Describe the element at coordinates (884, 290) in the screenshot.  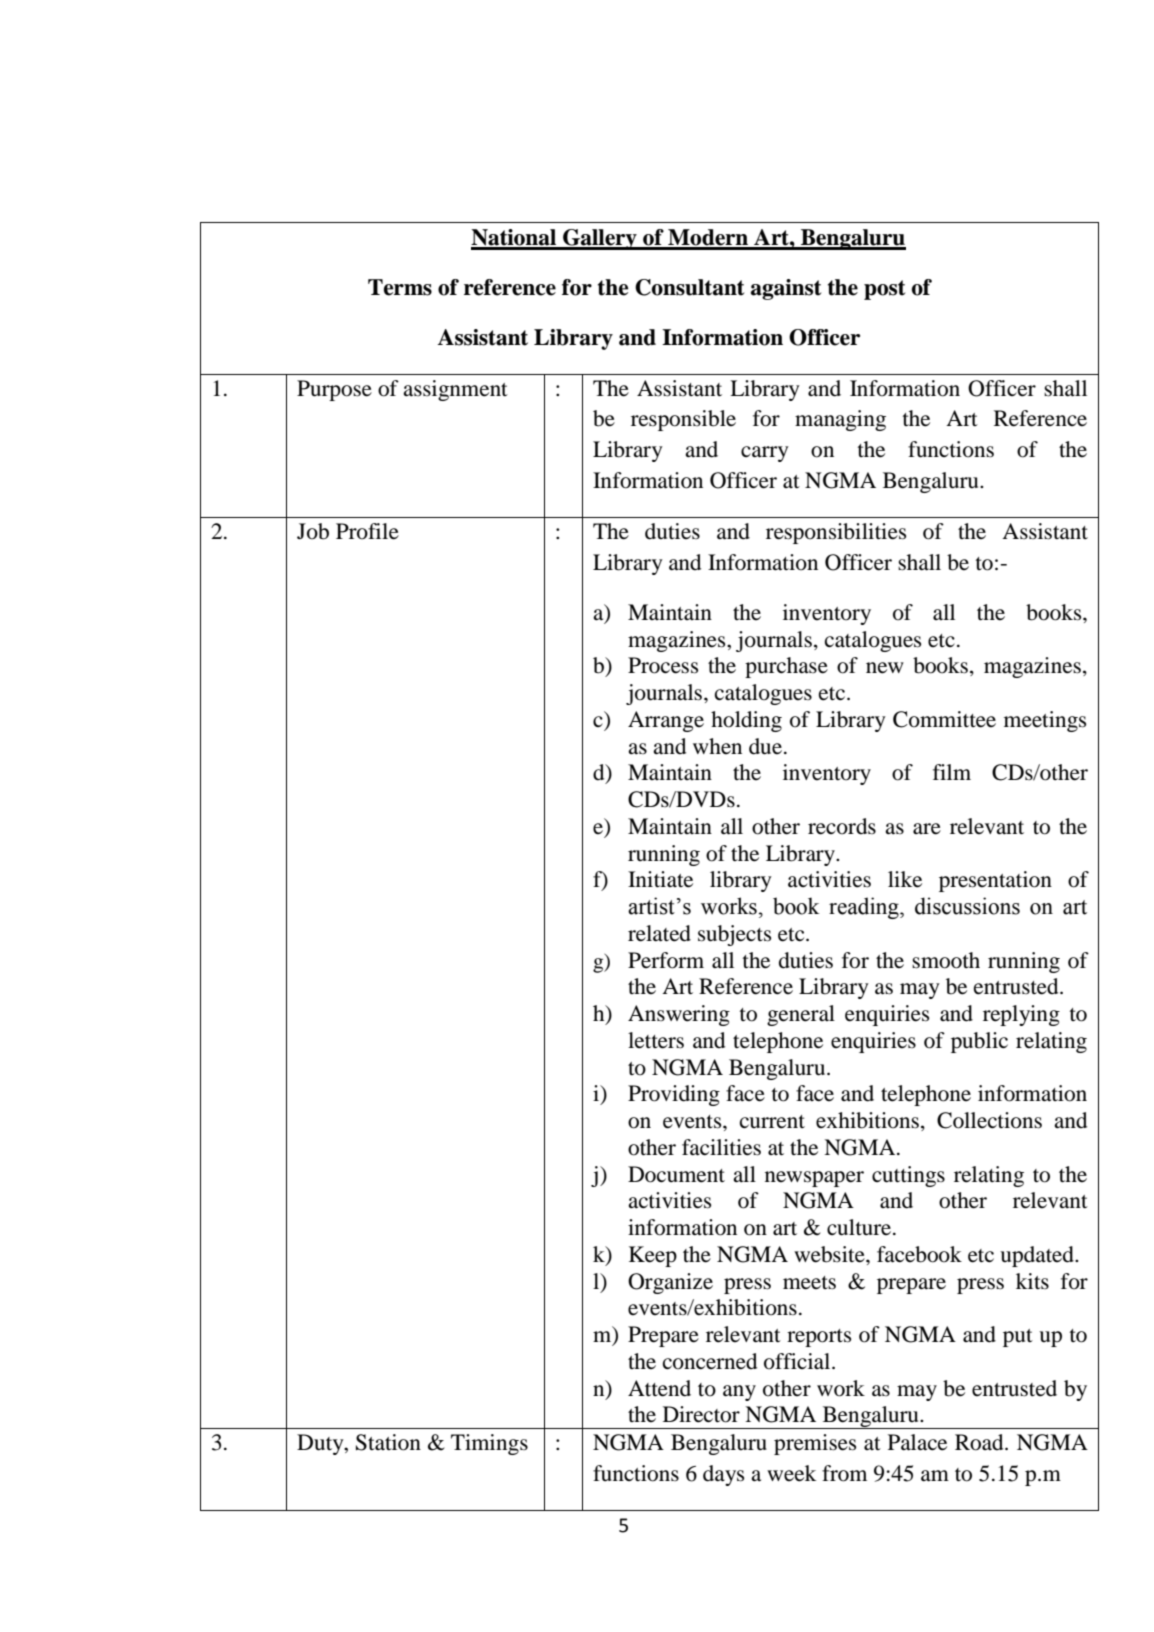
I see `post` at that location.
